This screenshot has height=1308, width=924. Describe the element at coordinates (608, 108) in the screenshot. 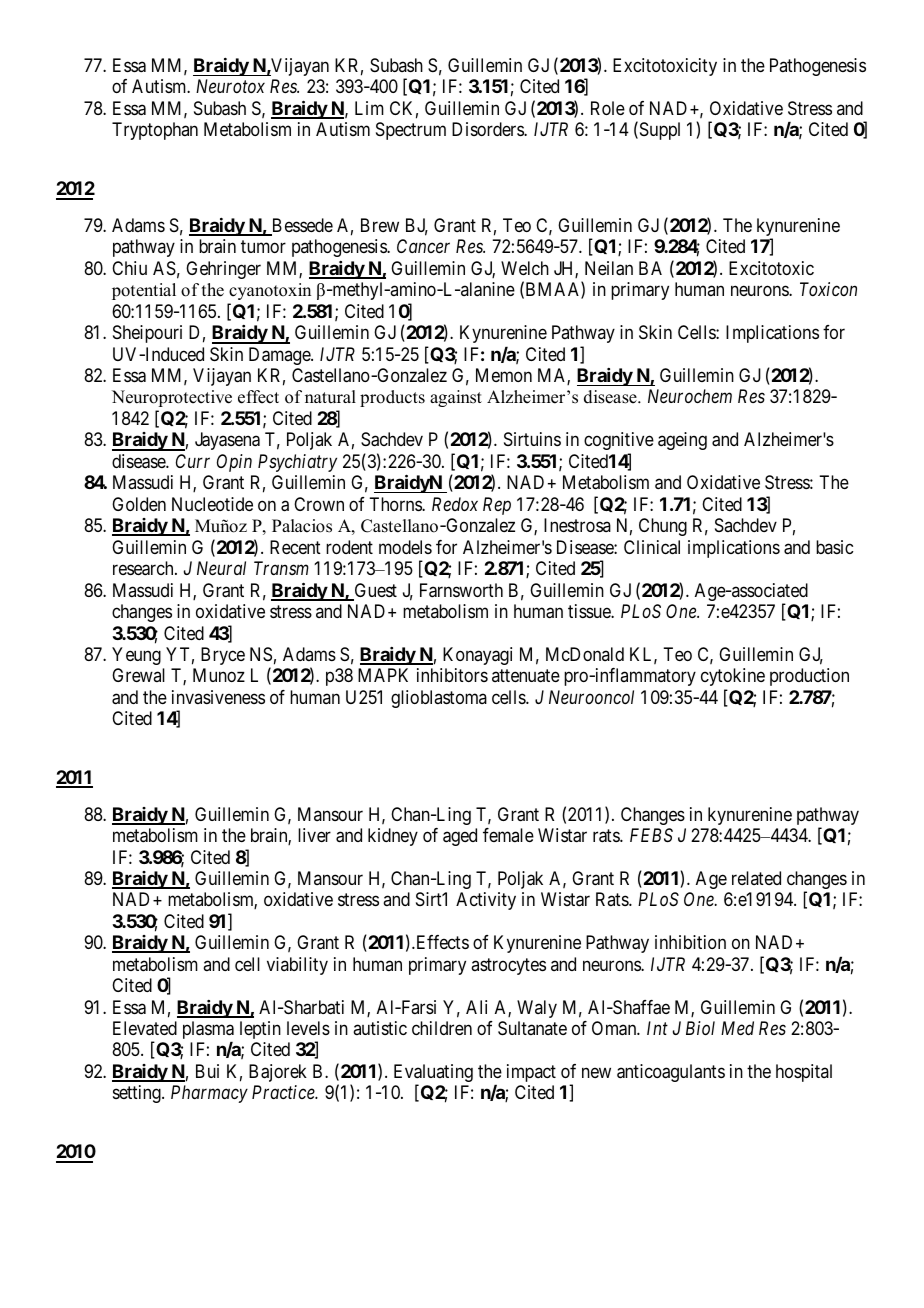

I see `Role` at that location.
